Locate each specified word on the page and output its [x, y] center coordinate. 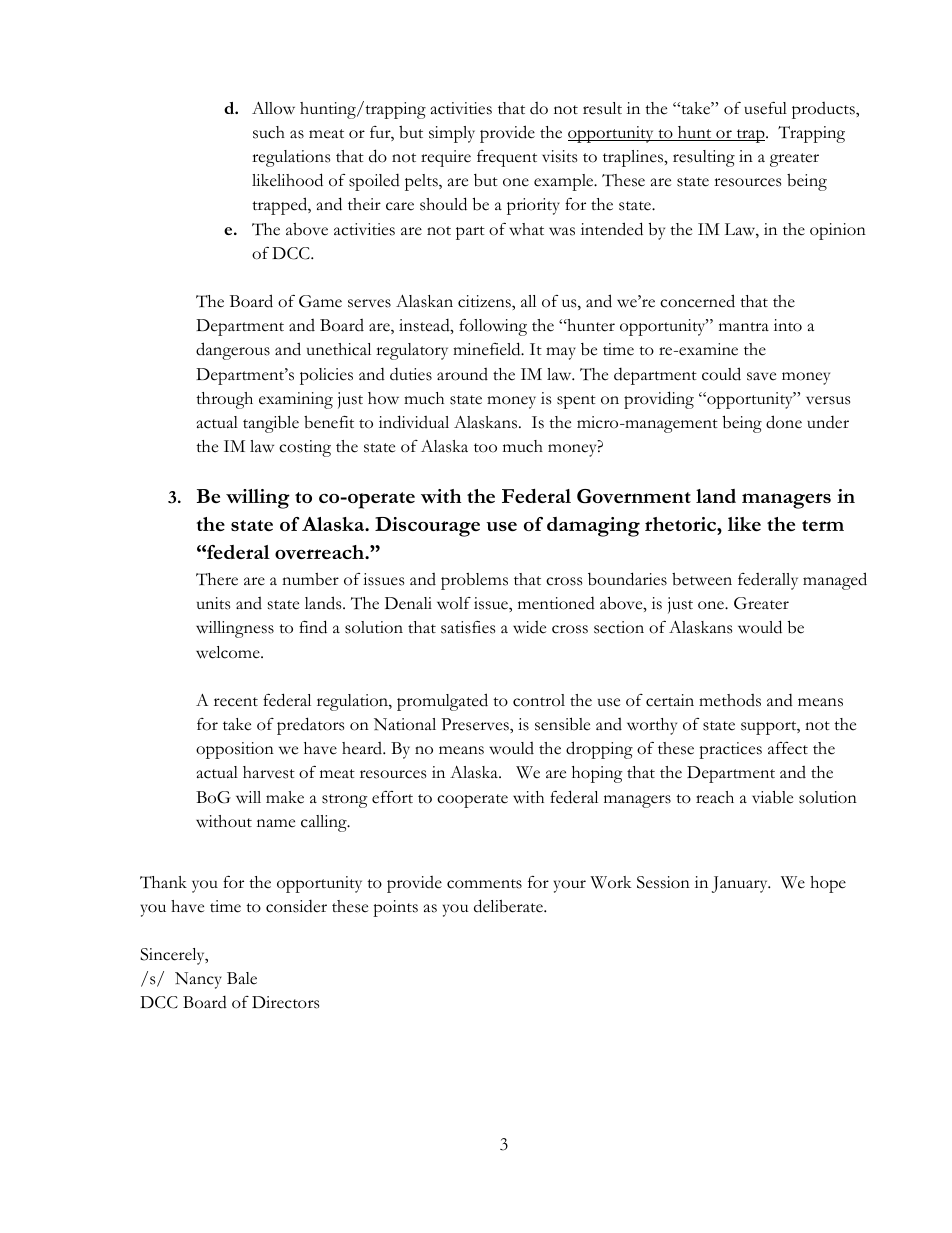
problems [474, 581]
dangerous [233, 351]
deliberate [509, 906]
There [217, 579]
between [702, 579]
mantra [744, 326]
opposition [235, 750]
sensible [562, 724]
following [493, 327]
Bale [242, 978]
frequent [507, 158]
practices [730, 750]
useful [765, 108]
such [269, 132]
